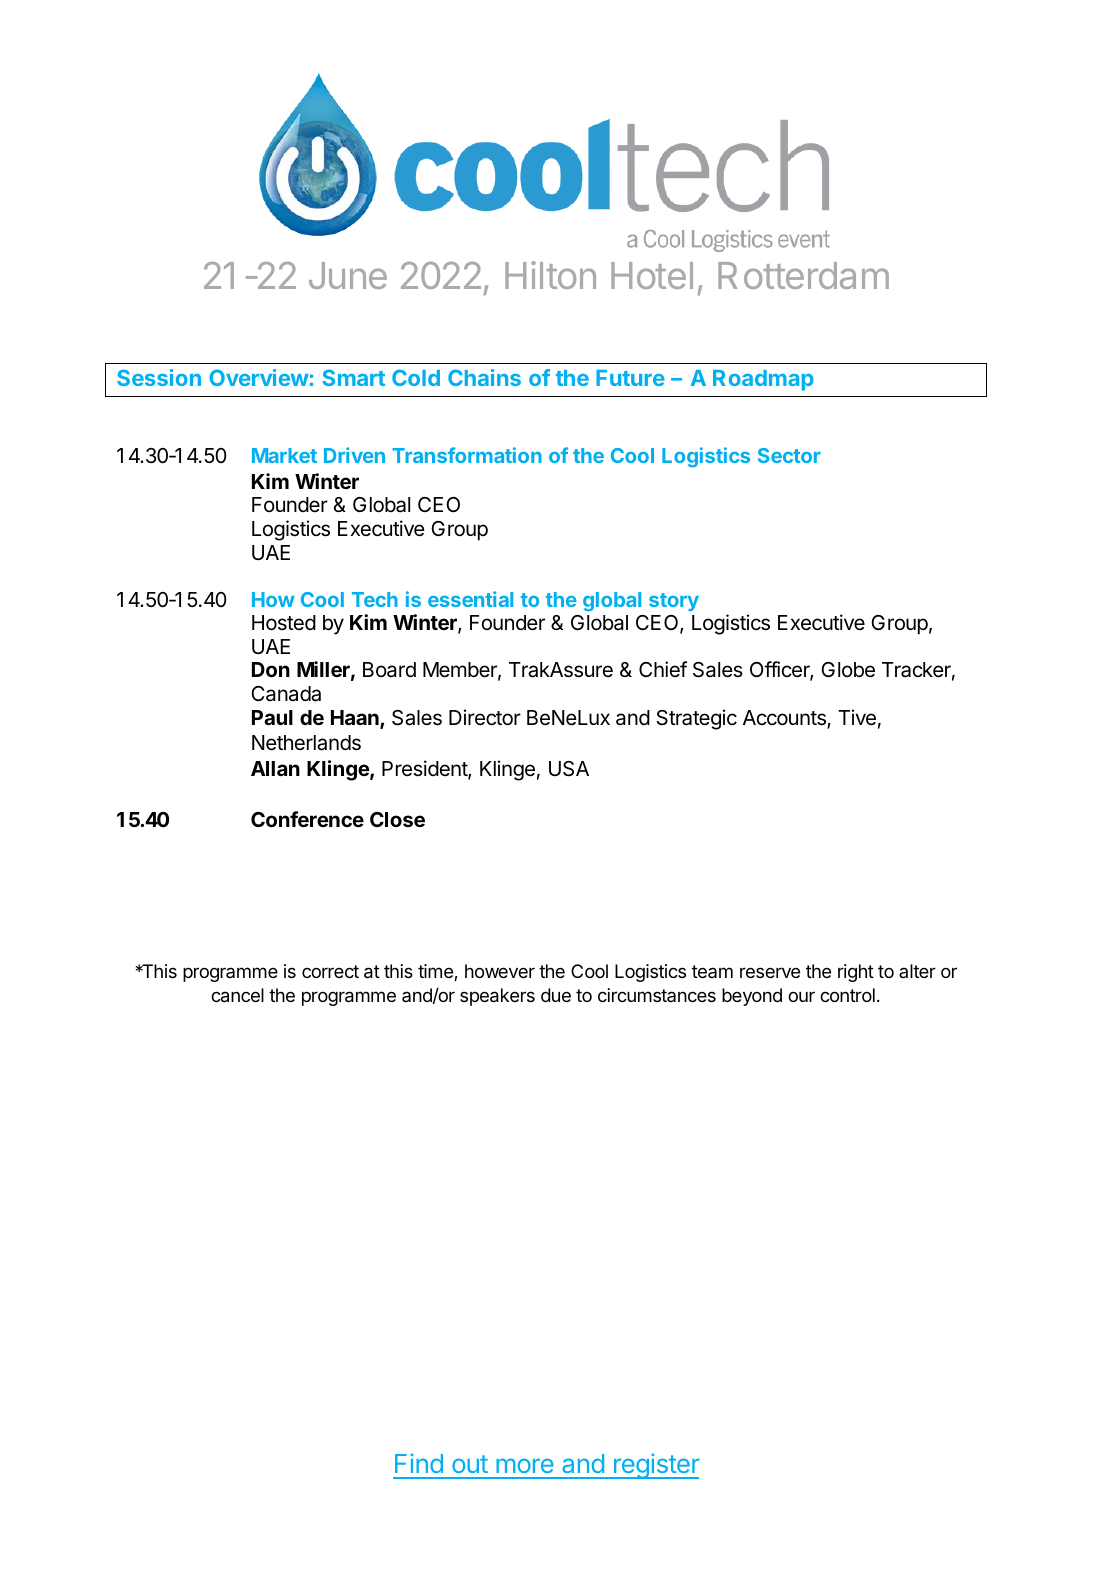 This document has height=1571, width=1110. I want to click on Hosted, so click(284, 623).
